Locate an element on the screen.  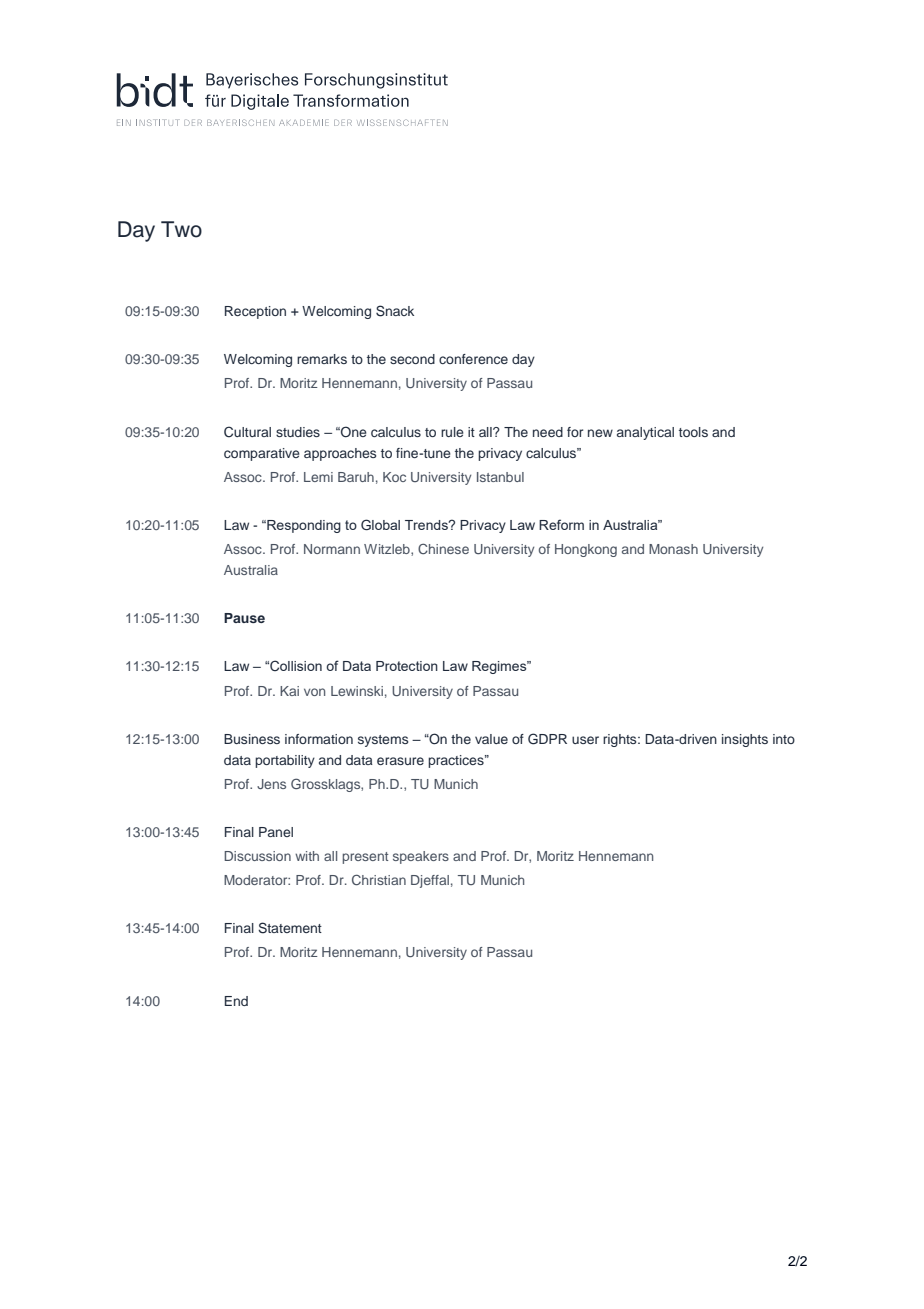
Snack is located at coordinates (395, 311).
